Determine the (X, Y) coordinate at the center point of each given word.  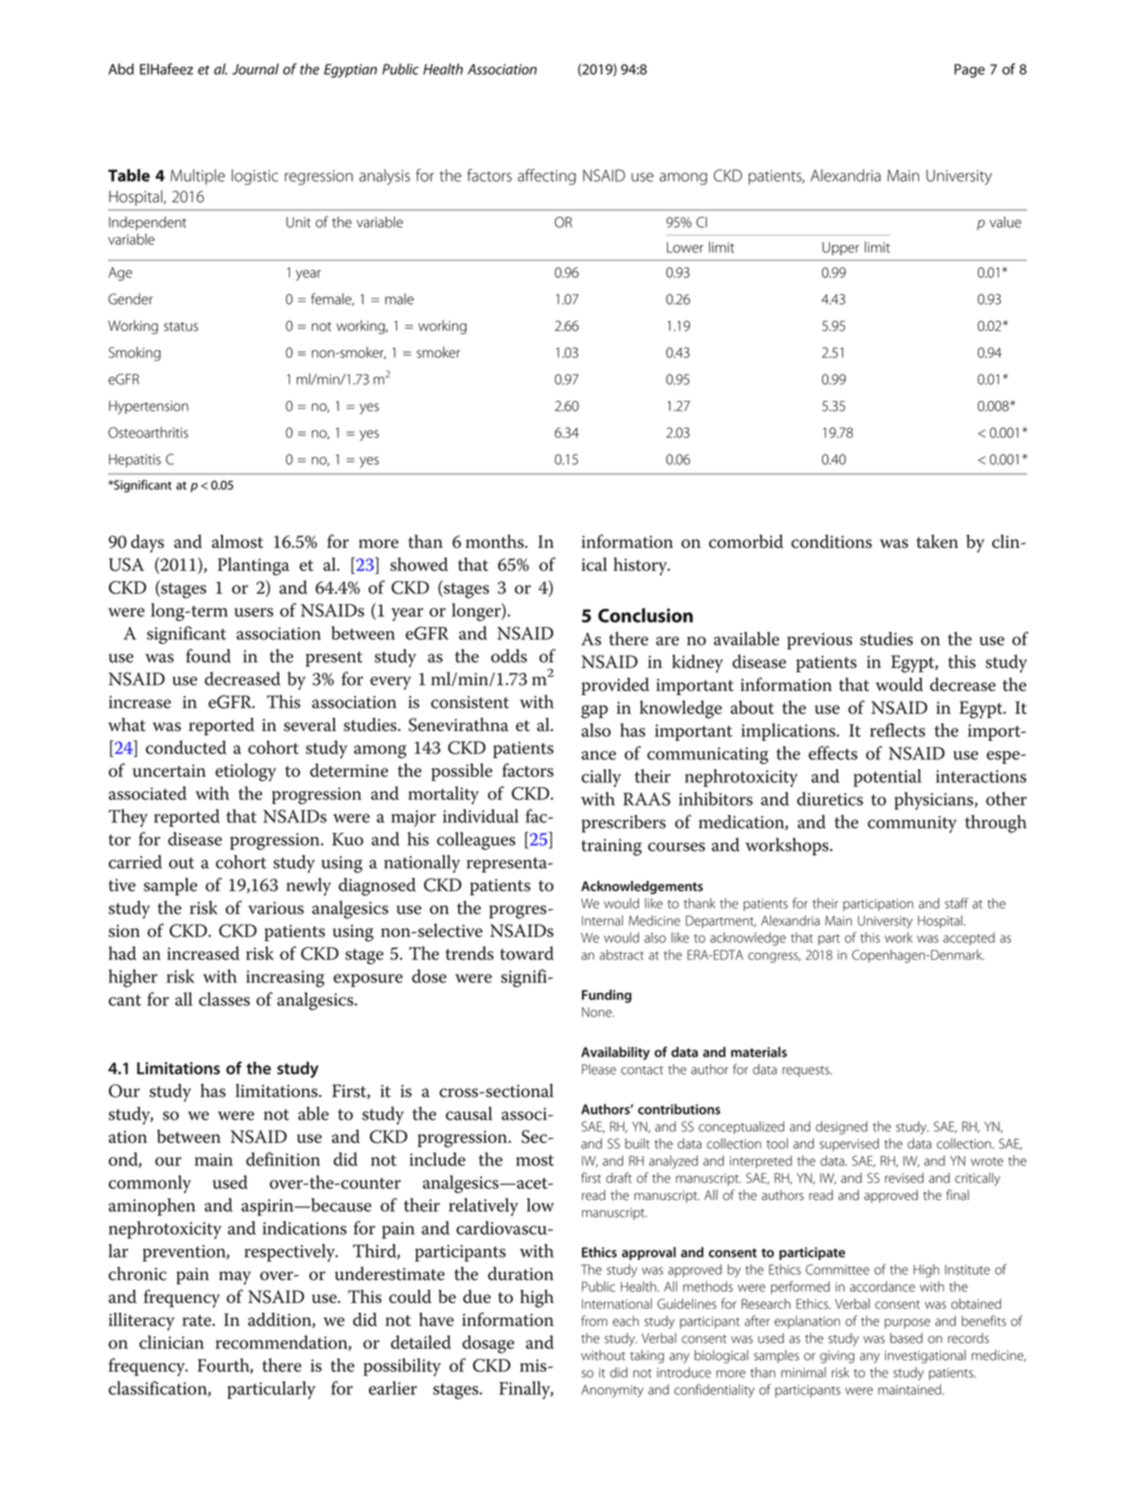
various (276, 908)
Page (969, 71)
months (496, 541)
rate (198, 1320)
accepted (969, 938)
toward (527, 953)
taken (937, 541)
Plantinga (253, 566)
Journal (255, 69)
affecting (547, 177)
